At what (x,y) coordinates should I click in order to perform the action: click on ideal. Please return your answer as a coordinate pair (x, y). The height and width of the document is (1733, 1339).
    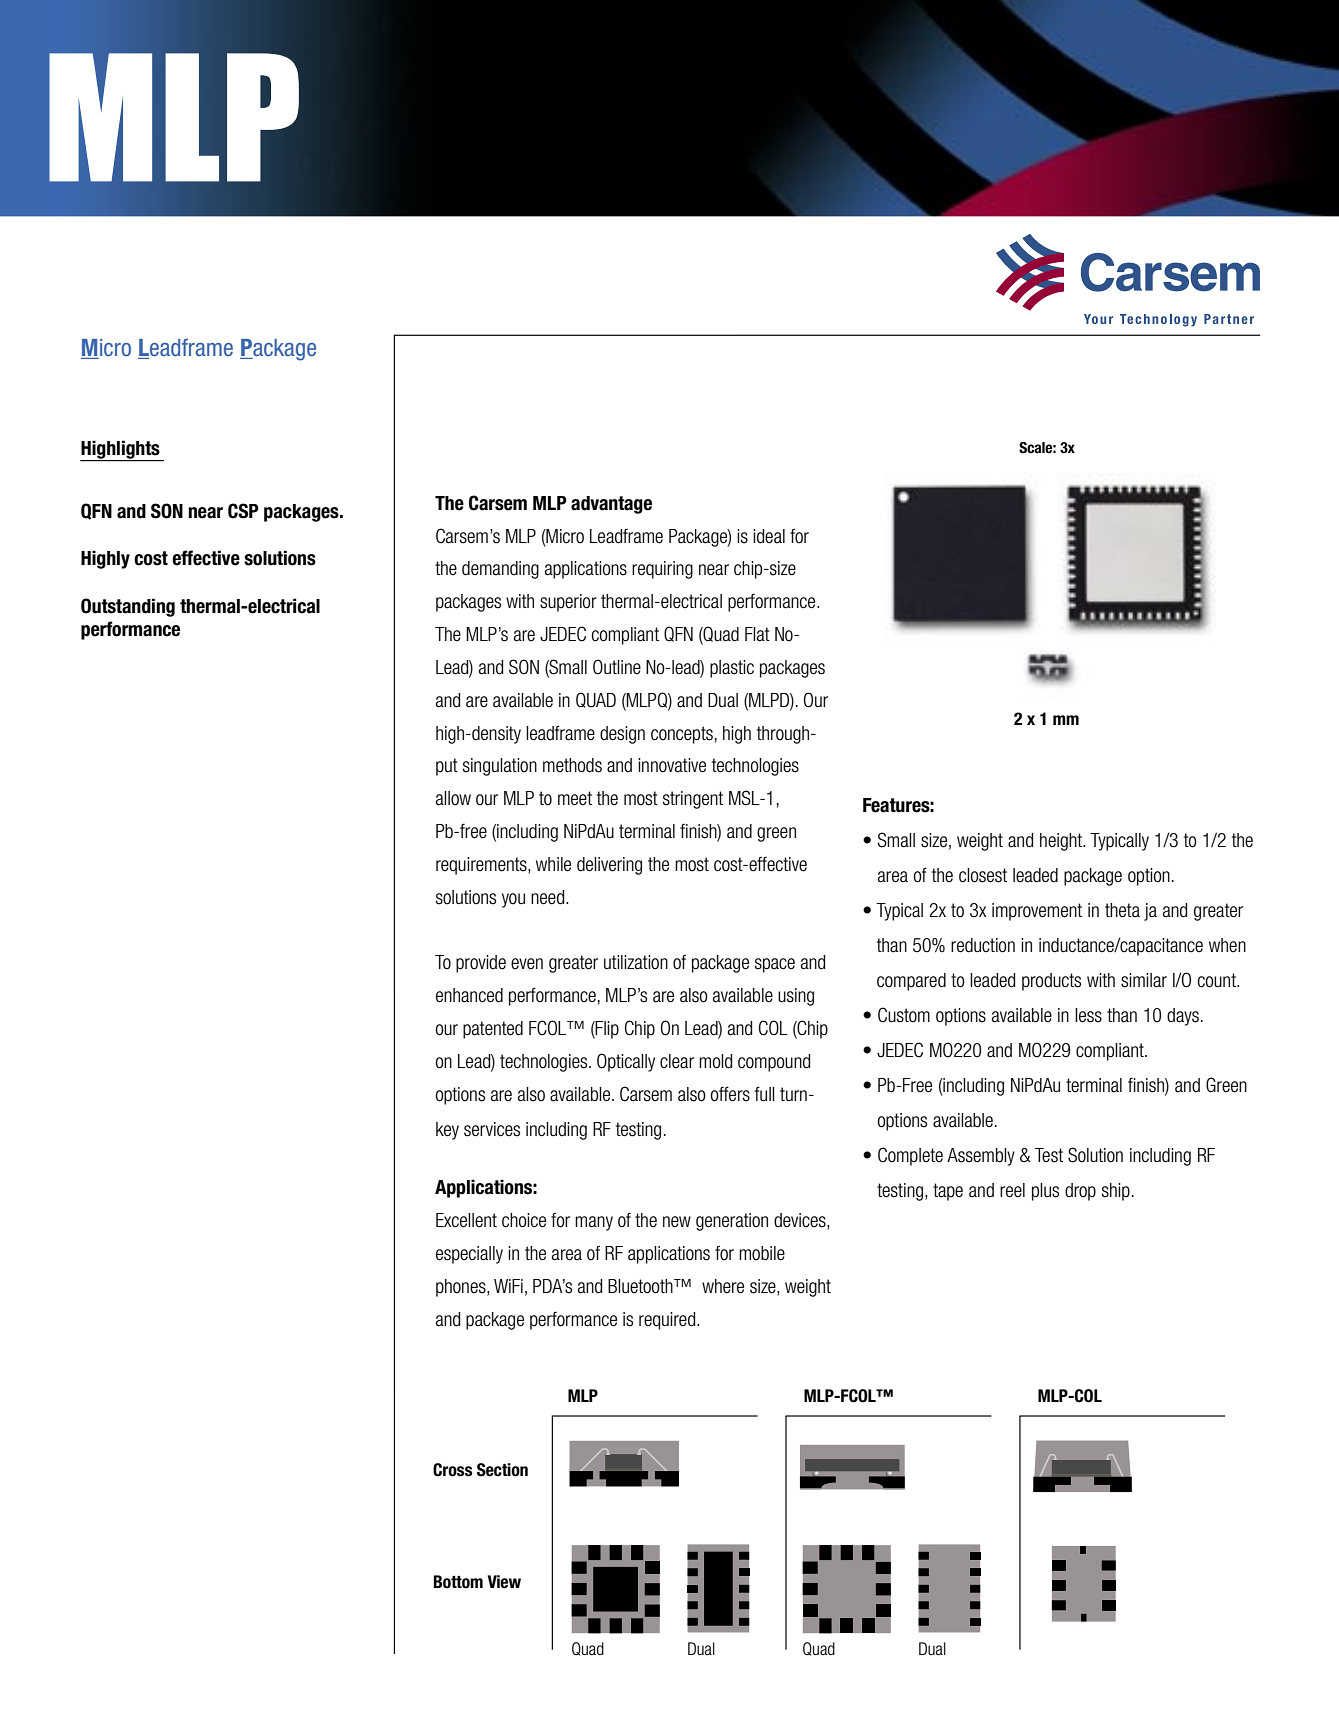
    Looking at the image, I should click on (769, 536).
